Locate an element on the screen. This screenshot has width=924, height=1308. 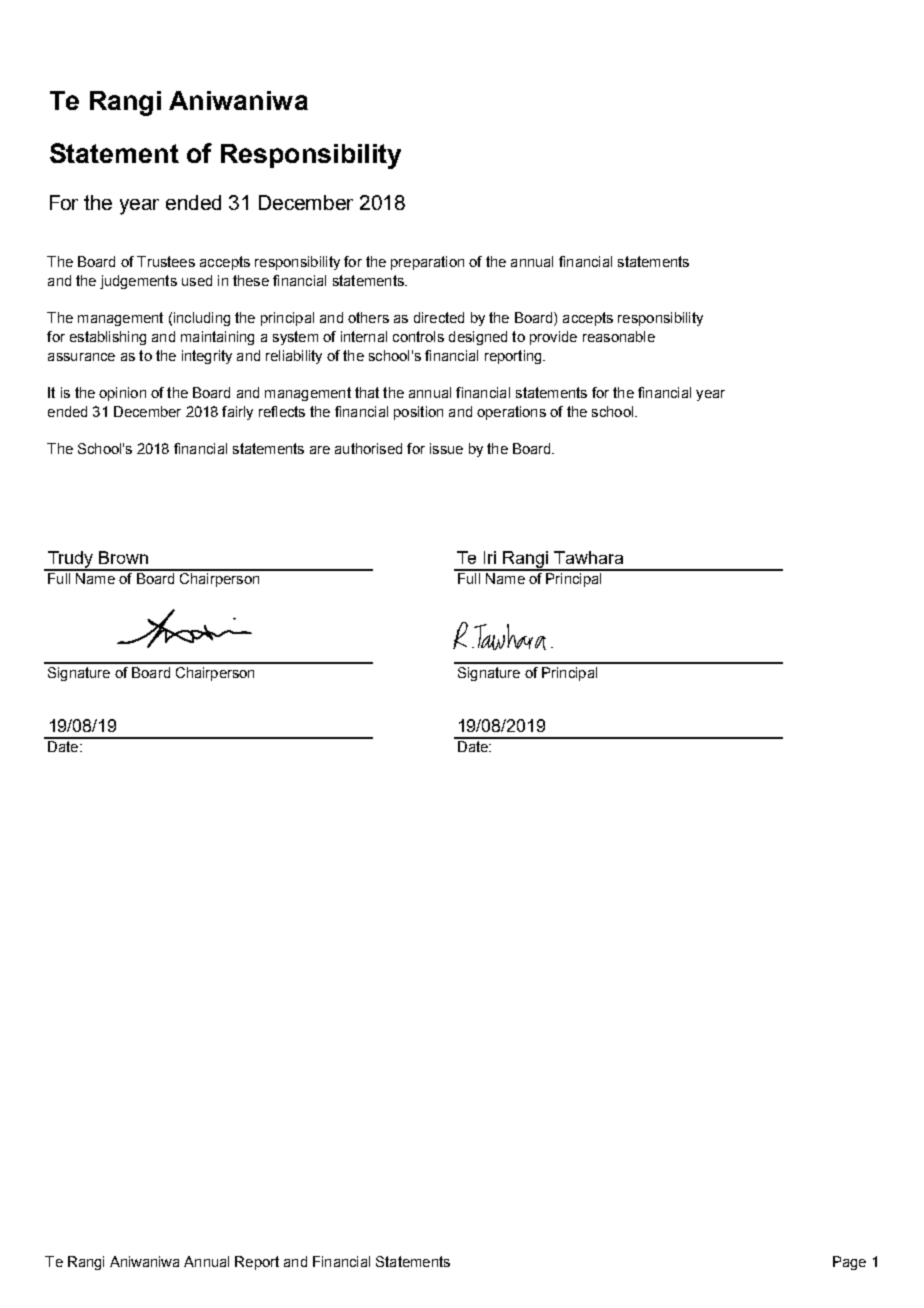
Trudy is located at coordinates (71, 560).
